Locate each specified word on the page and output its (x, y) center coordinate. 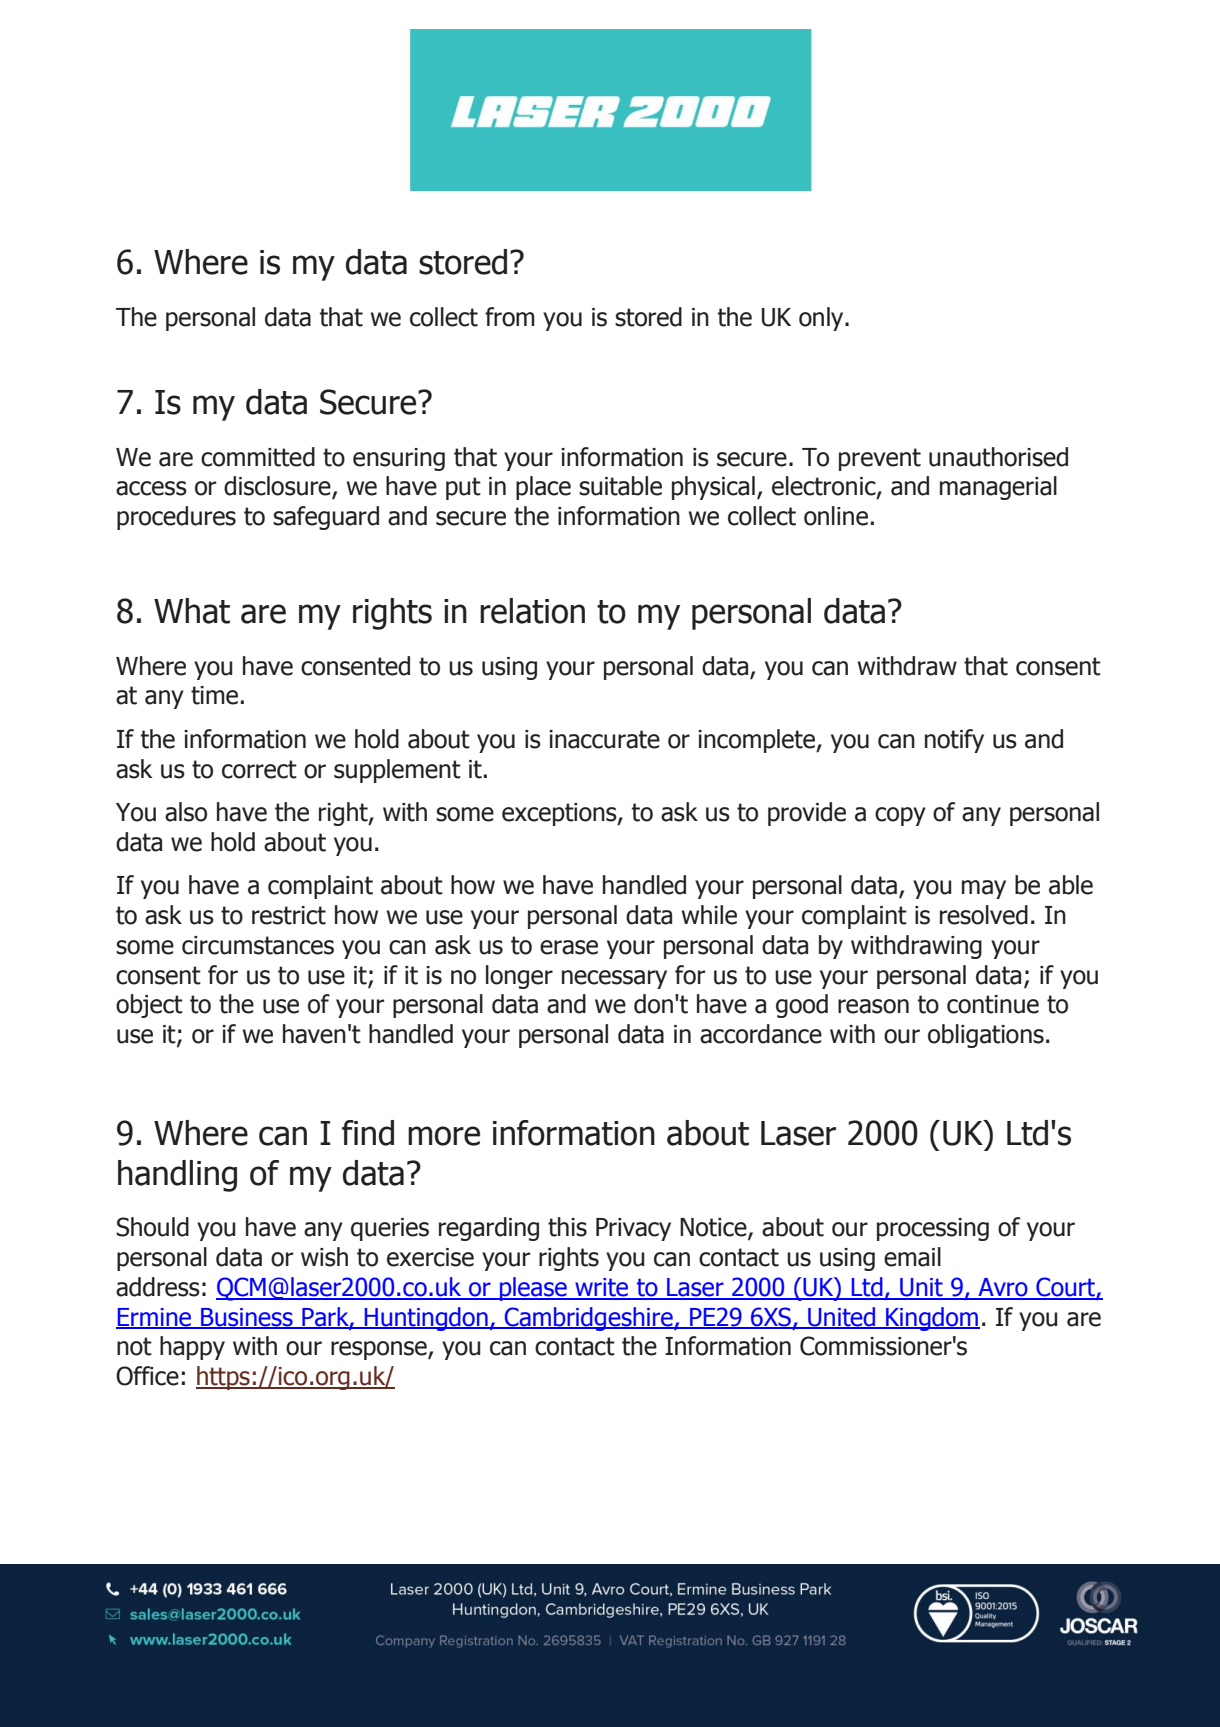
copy (900, 816)
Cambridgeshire (589, 1319)
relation (532, 611)
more (444, 1136)
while (709, 915)
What (192, 611)
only (822, 319)
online (836, 516)
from (510, 317)
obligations (986, 1036)
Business (247, 1318)
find (368, 1133)
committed (258, 457)
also (186, 812)
